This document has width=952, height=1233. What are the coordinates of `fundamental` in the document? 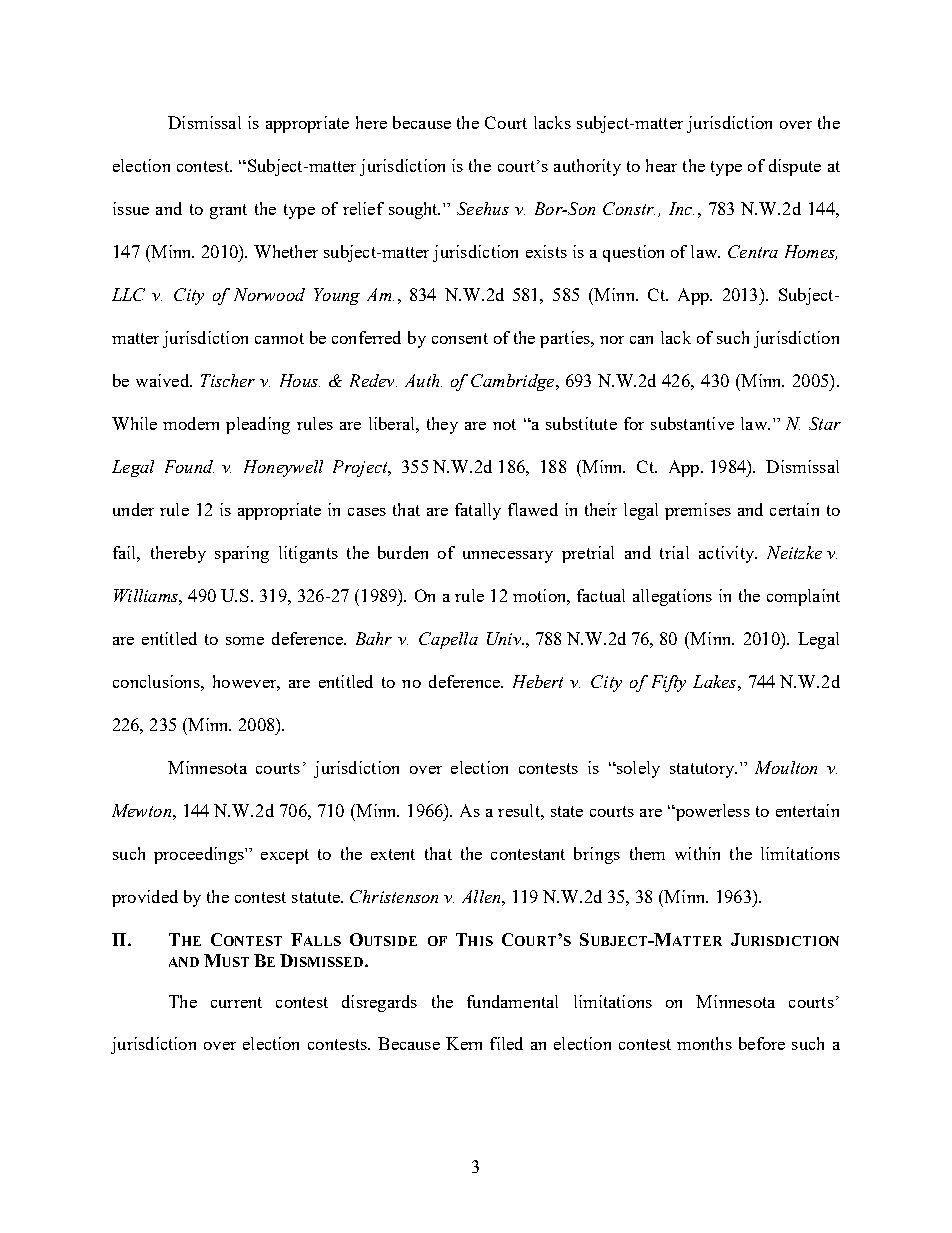 It's located at (512, 1001).
